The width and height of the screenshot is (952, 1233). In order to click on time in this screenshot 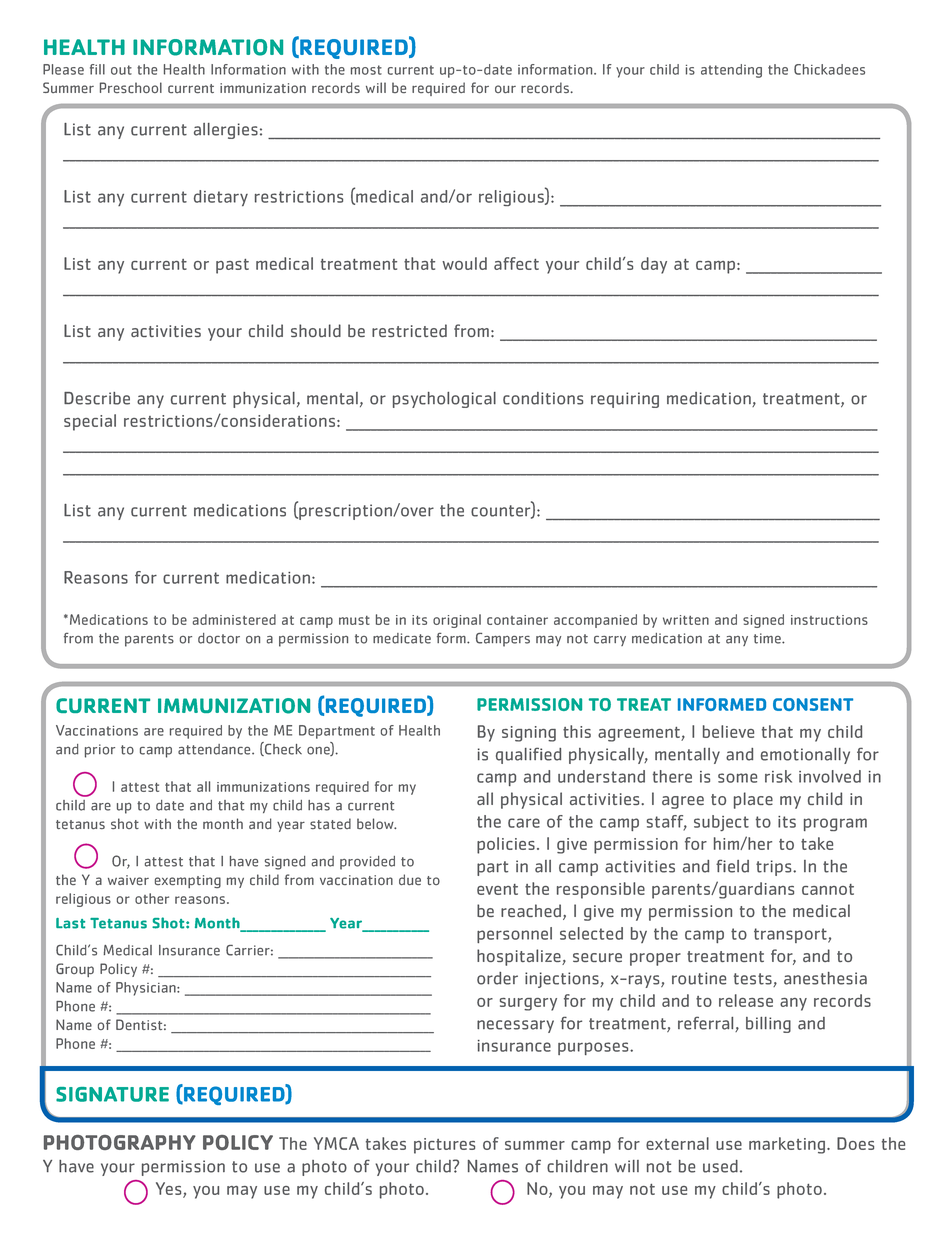, I will do `click(768, 638)`.
